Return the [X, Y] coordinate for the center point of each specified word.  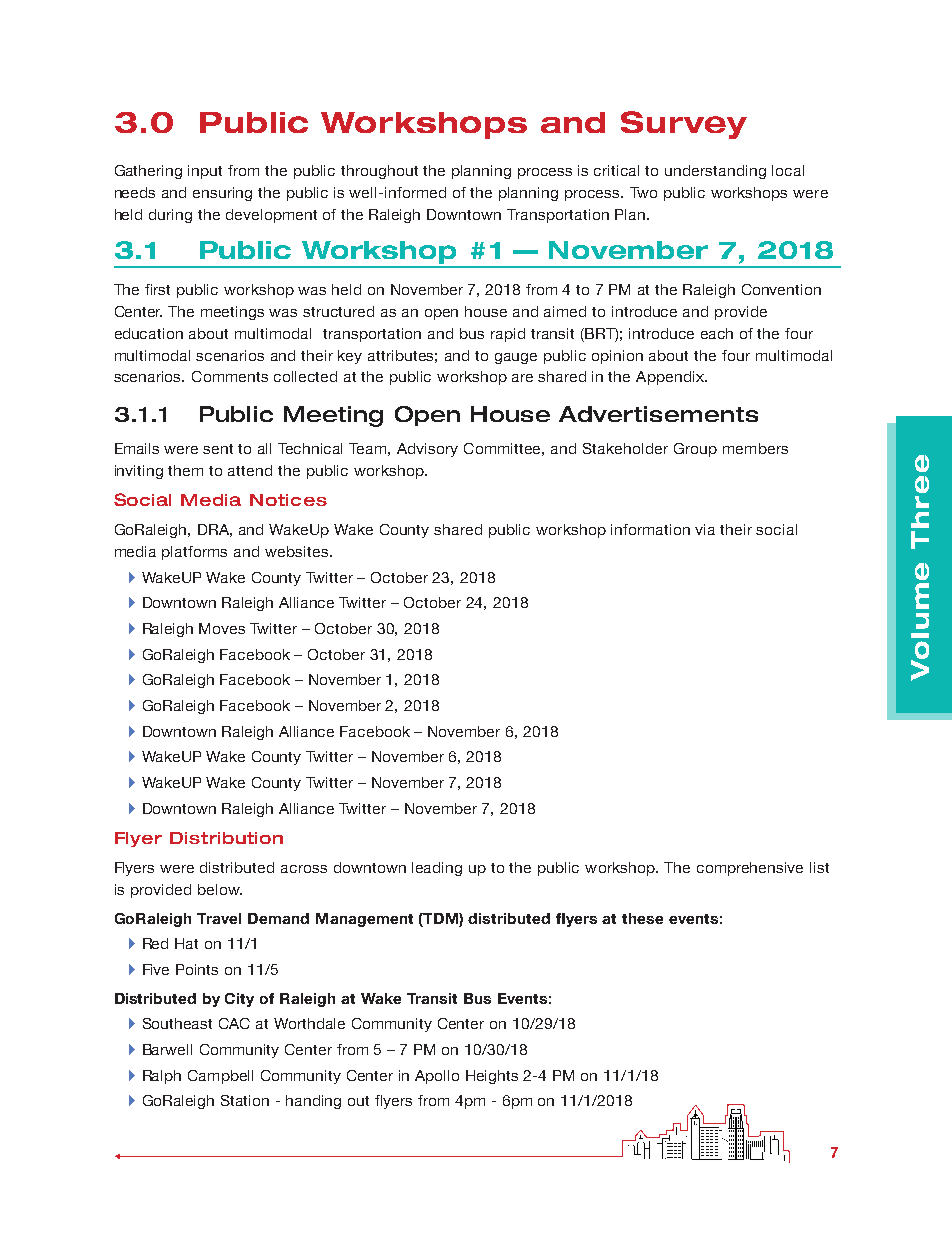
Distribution [226, 838]
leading [437, 869]
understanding [715, 172]
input [205, 172]
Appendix [671, 378]
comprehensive [750, 869]
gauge [516, 358]
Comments [230, 376]
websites [298, 551]
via [705, 529]
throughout [379, 172]
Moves [222, 628]
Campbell [220, 1077]
